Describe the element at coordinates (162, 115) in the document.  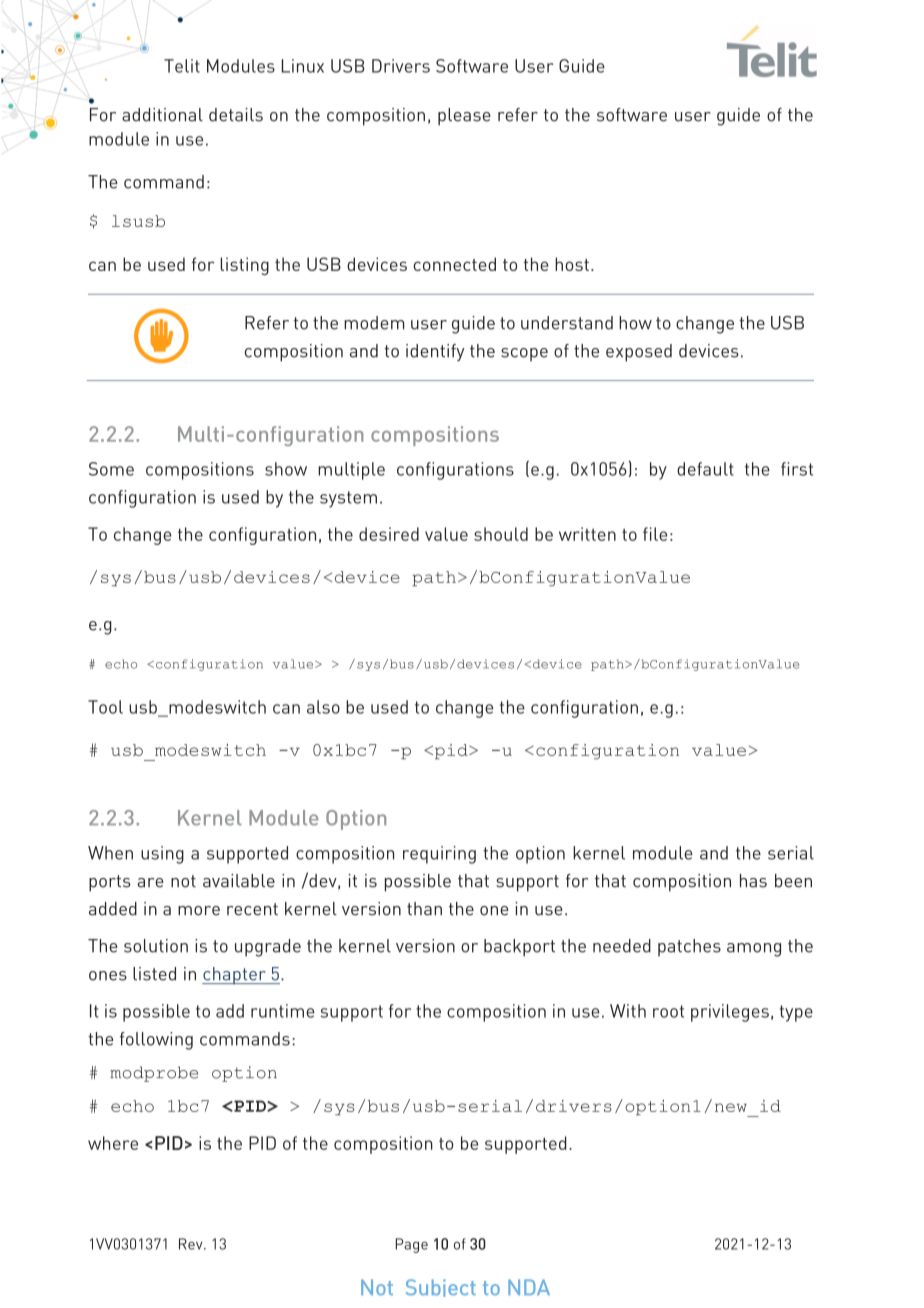
I see `additional` at that location.
